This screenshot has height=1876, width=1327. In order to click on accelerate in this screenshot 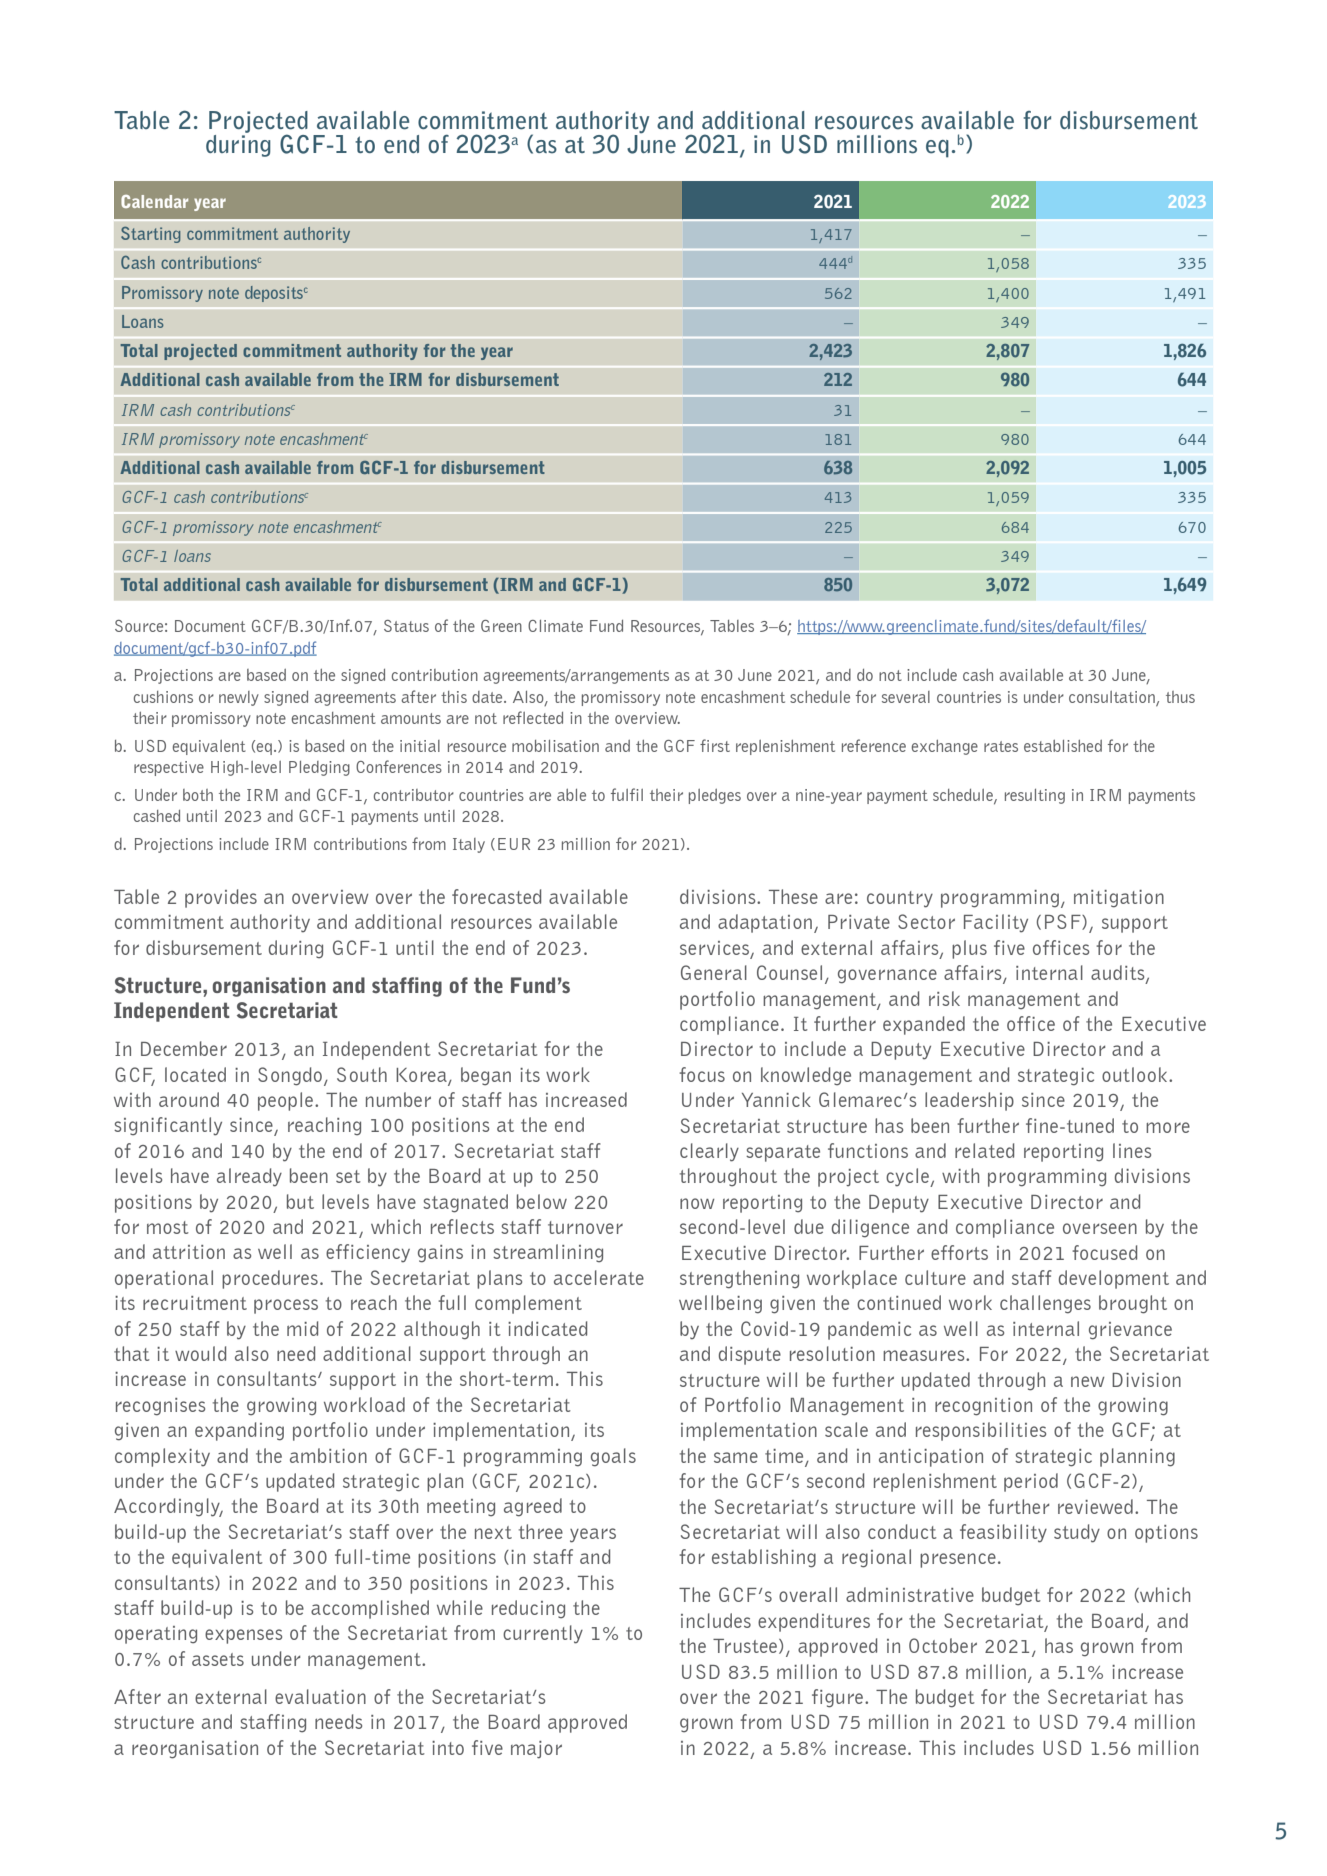, I will do `click(599, 1277)`.
